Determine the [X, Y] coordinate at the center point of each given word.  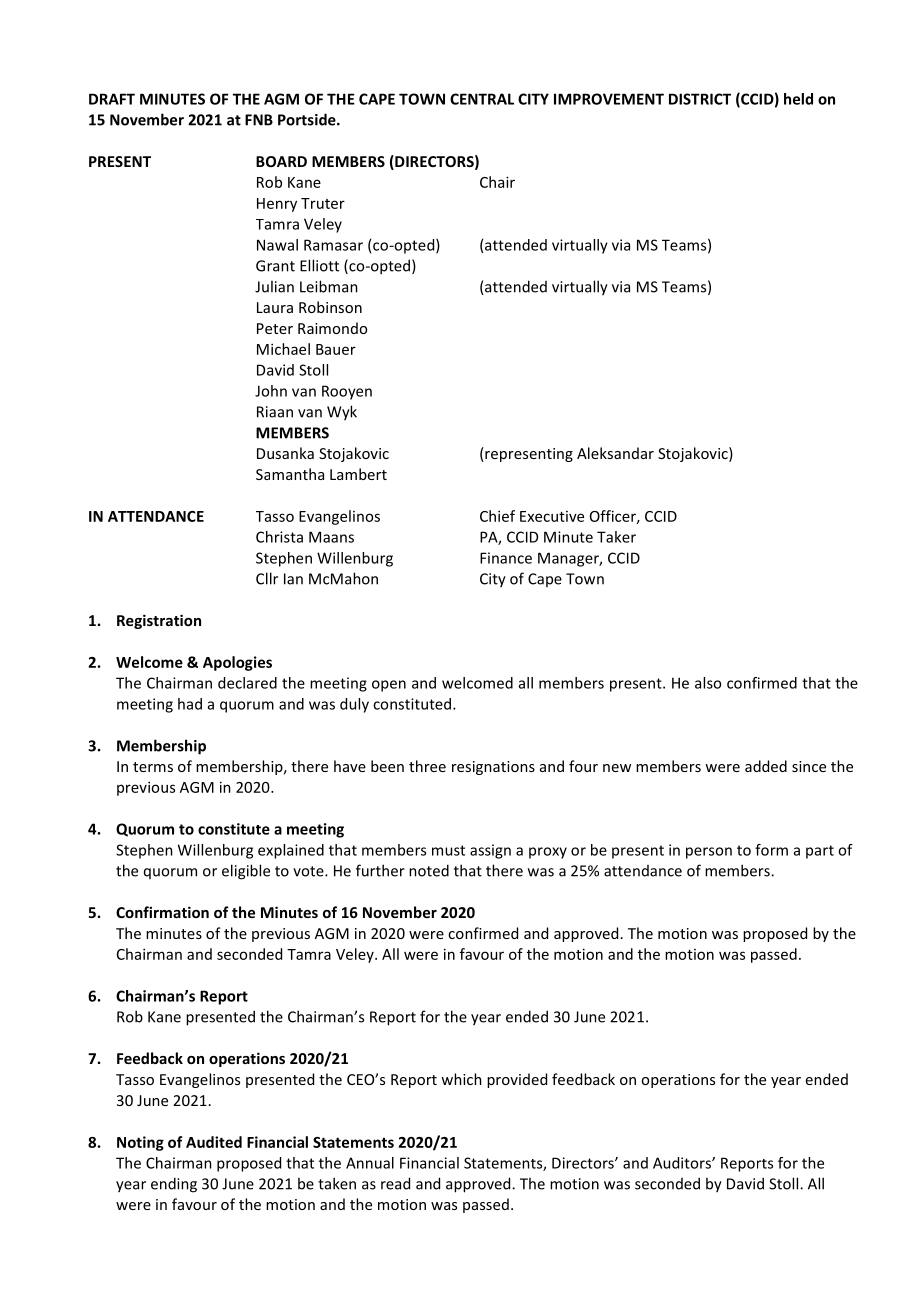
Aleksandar [615, 453]
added [766, 766]
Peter [275, 328]
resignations [493, 768]
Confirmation [162, 912]
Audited [214, 1142]
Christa [279, 537]
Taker [616, 537]
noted [429, 870]
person [709, 853]
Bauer [336, 349]
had [190, 704]
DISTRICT [700, 99]
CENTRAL [482, 99]
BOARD [281, 161]
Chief [497, 516]
